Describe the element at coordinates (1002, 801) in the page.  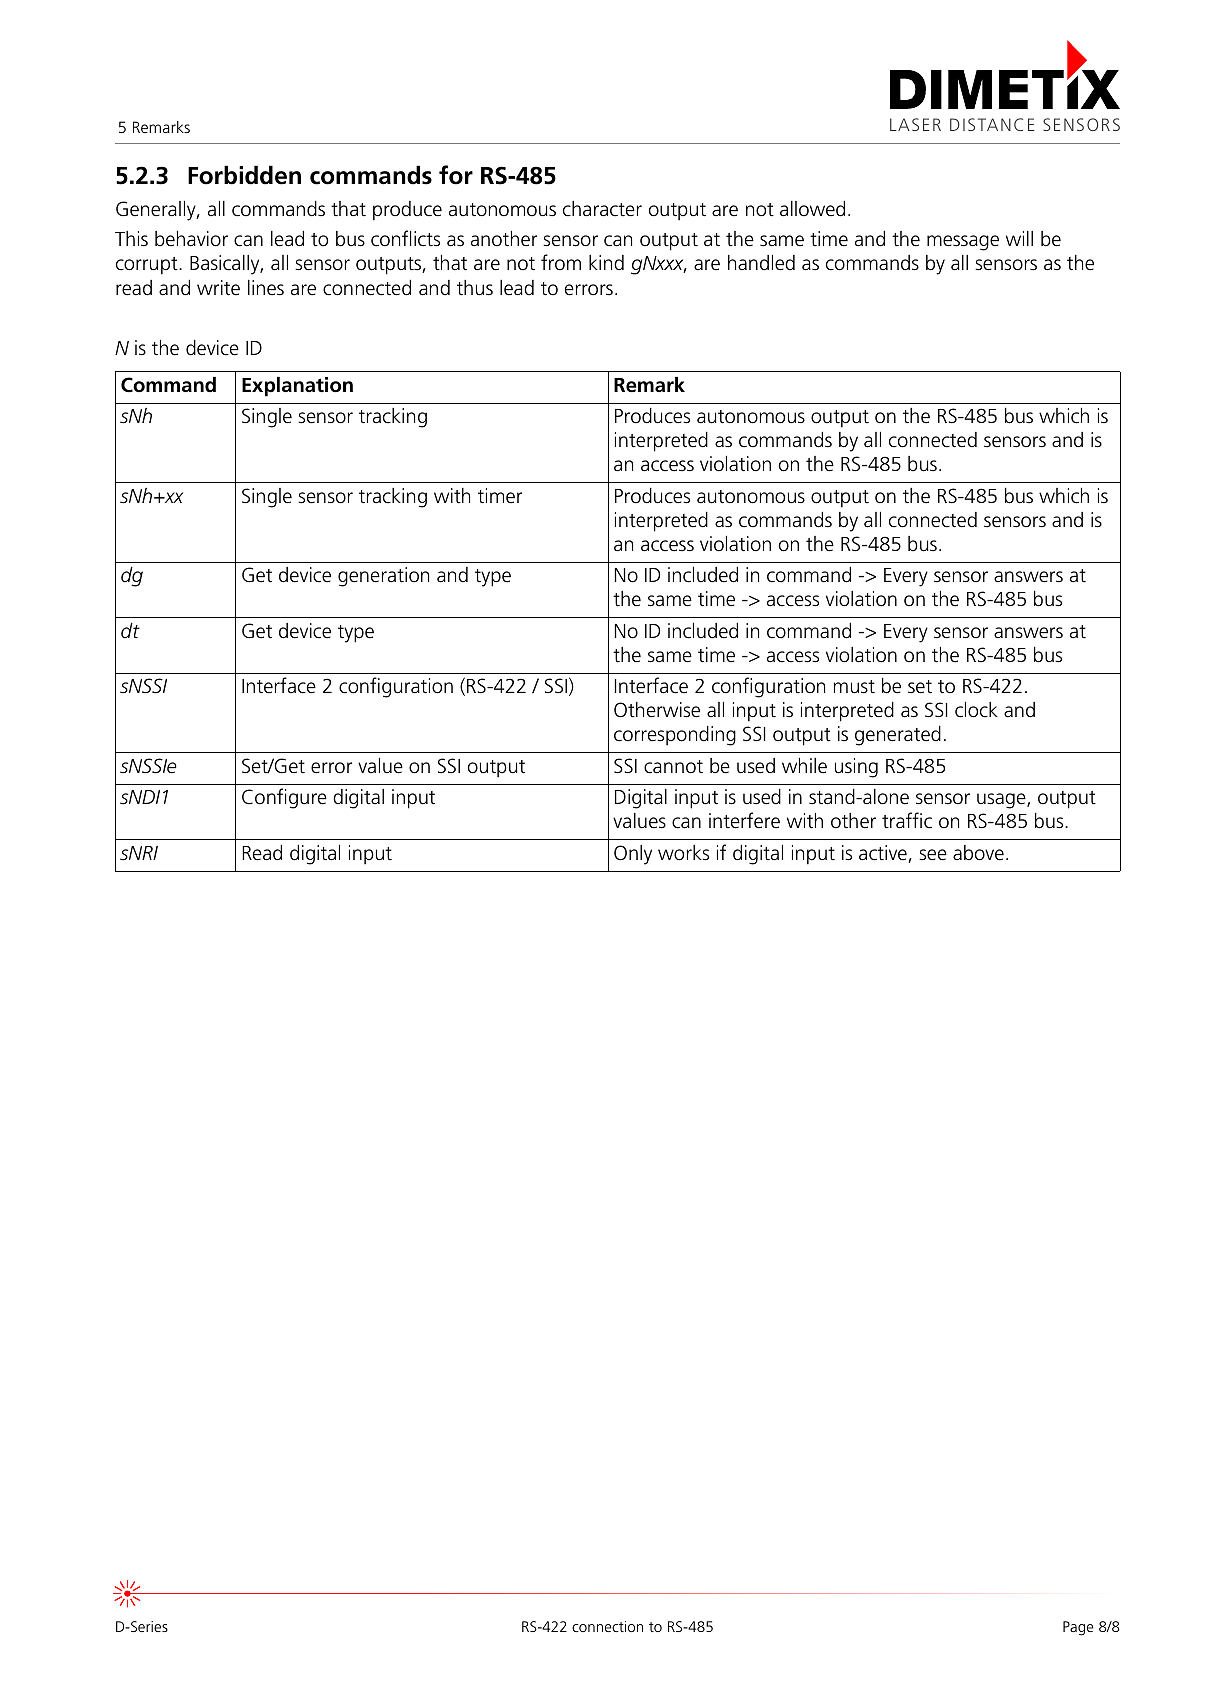
I see `usage` at that location.
